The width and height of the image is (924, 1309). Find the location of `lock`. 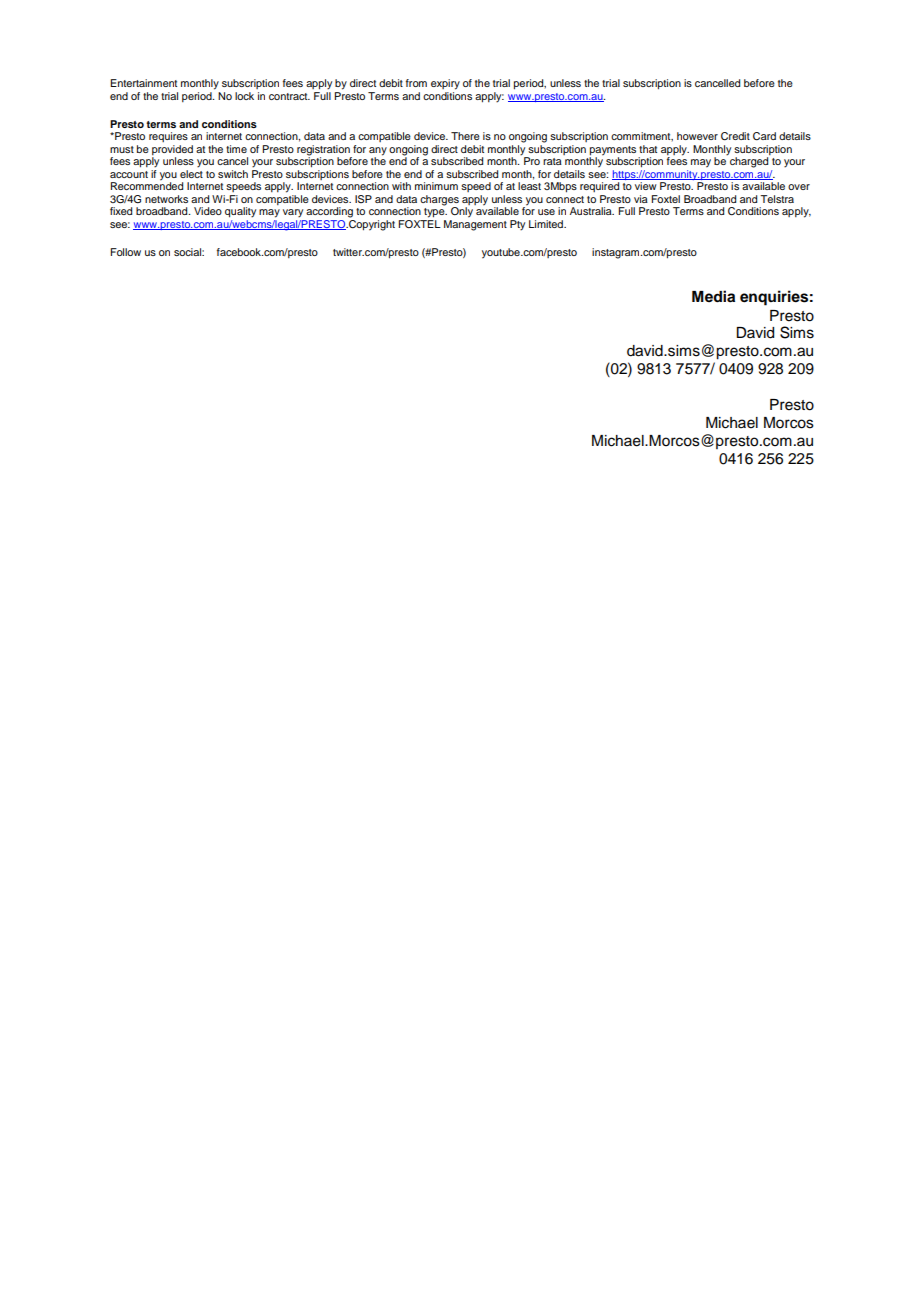

lock is located at coordinates (244, 96).
